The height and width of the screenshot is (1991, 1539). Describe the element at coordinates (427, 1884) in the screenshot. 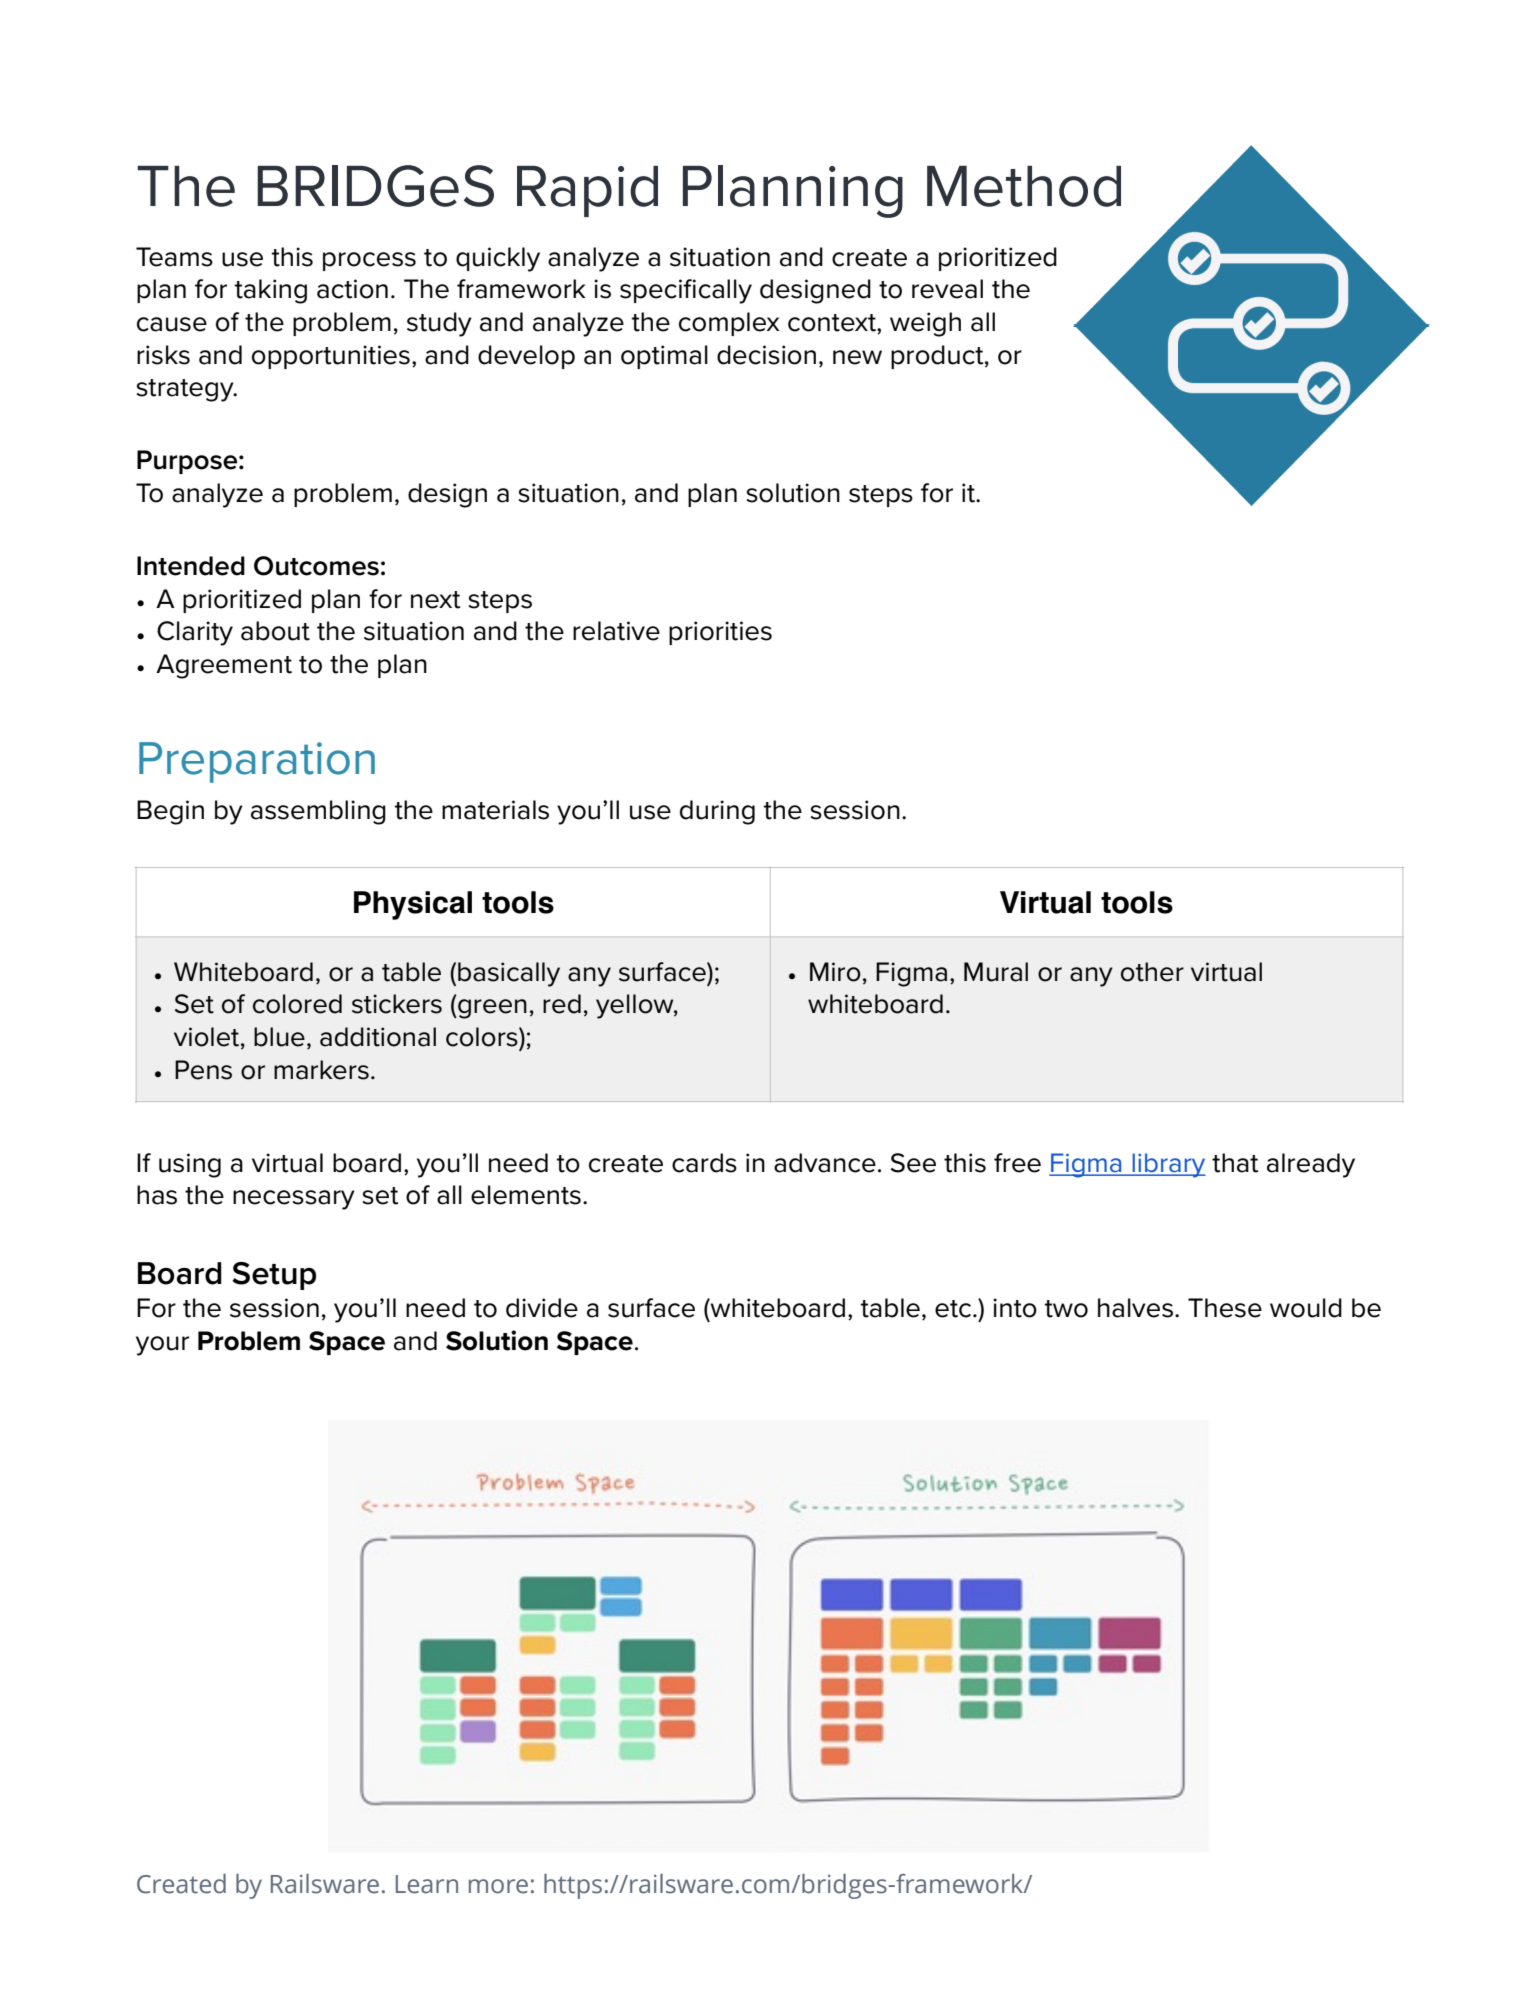

I see `Learn` at that location.
